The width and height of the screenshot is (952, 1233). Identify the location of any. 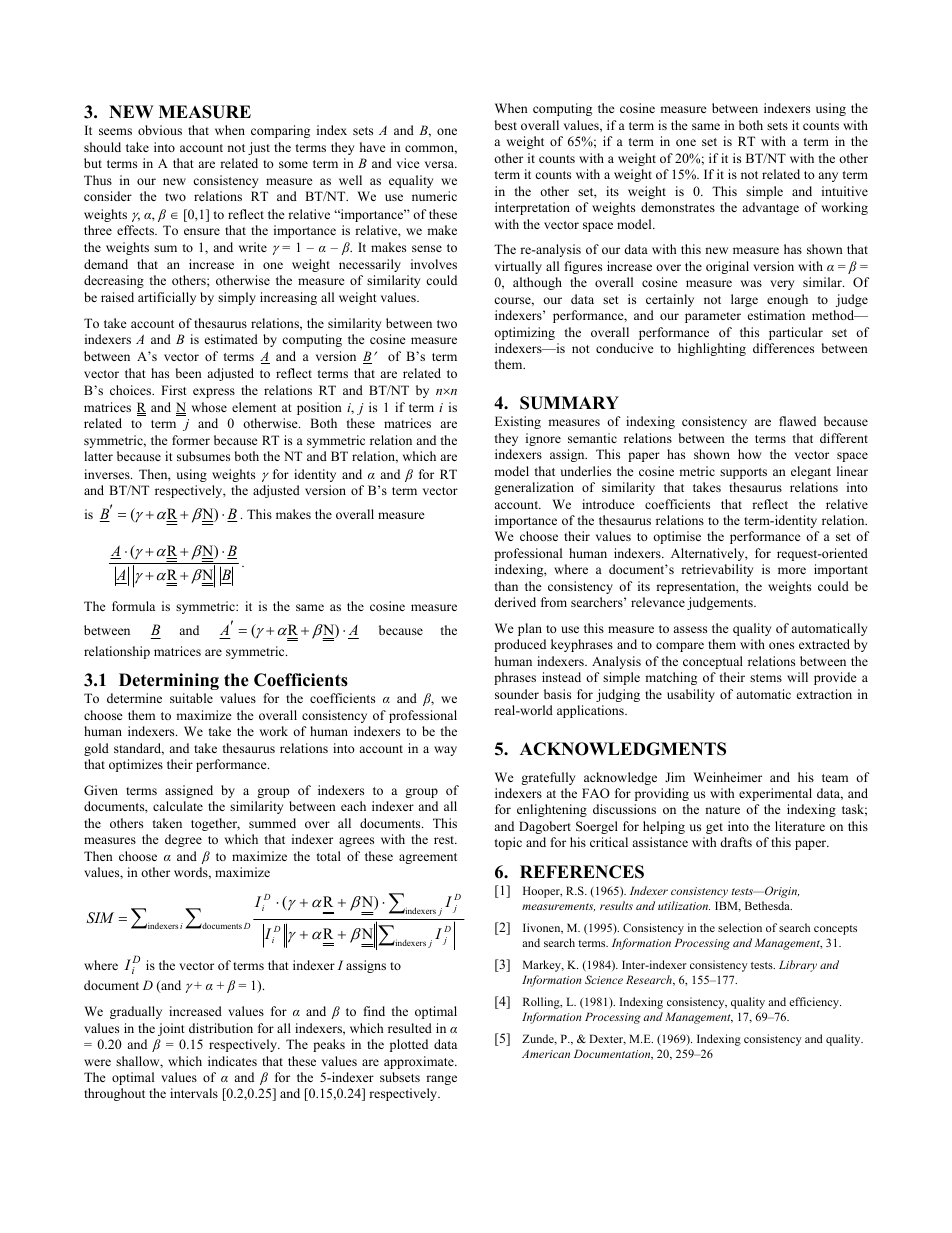
(828, 177).
